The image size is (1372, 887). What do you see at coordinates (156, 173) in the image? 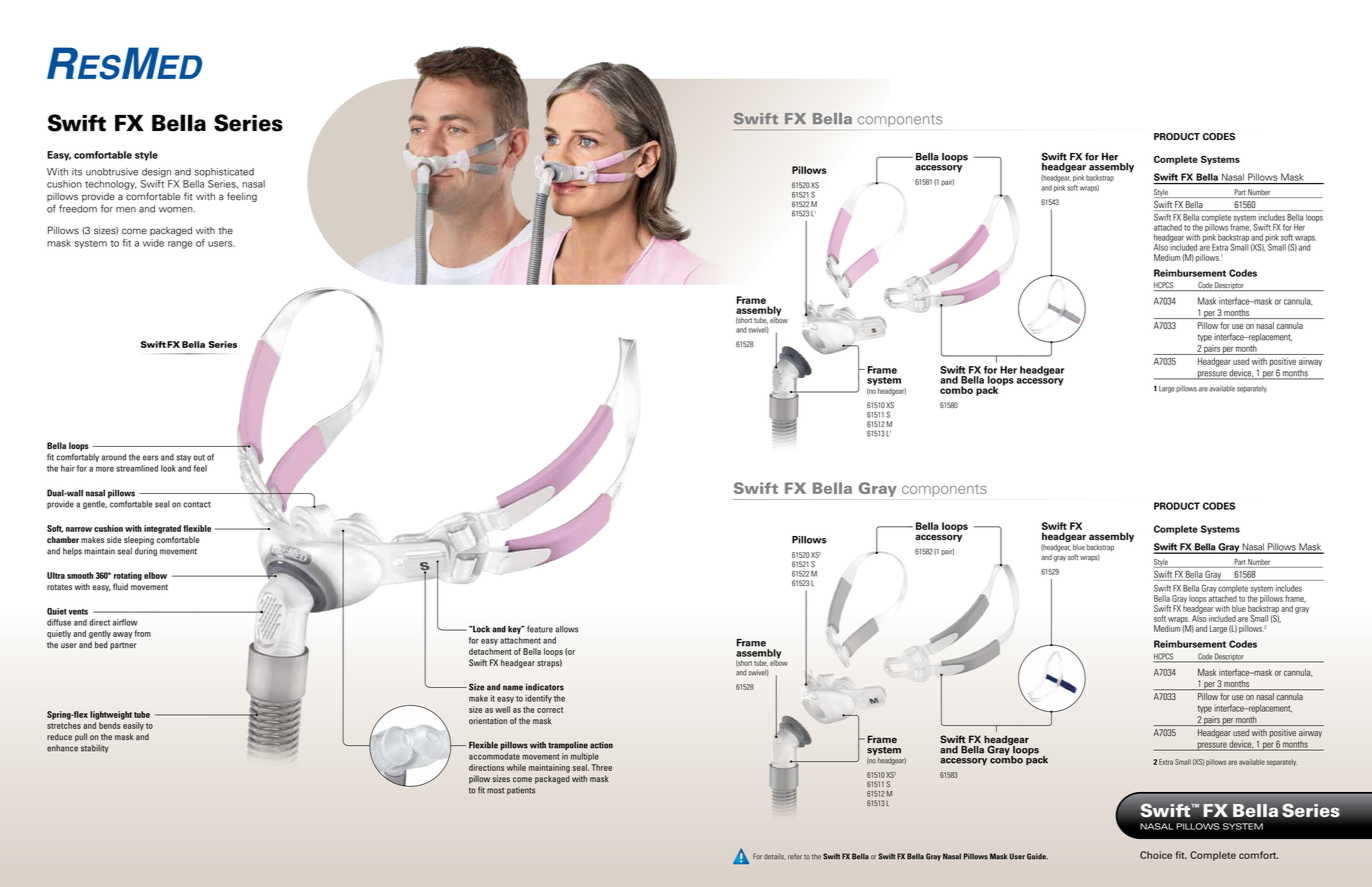
I see `design` at bounding box center [156, 173].
